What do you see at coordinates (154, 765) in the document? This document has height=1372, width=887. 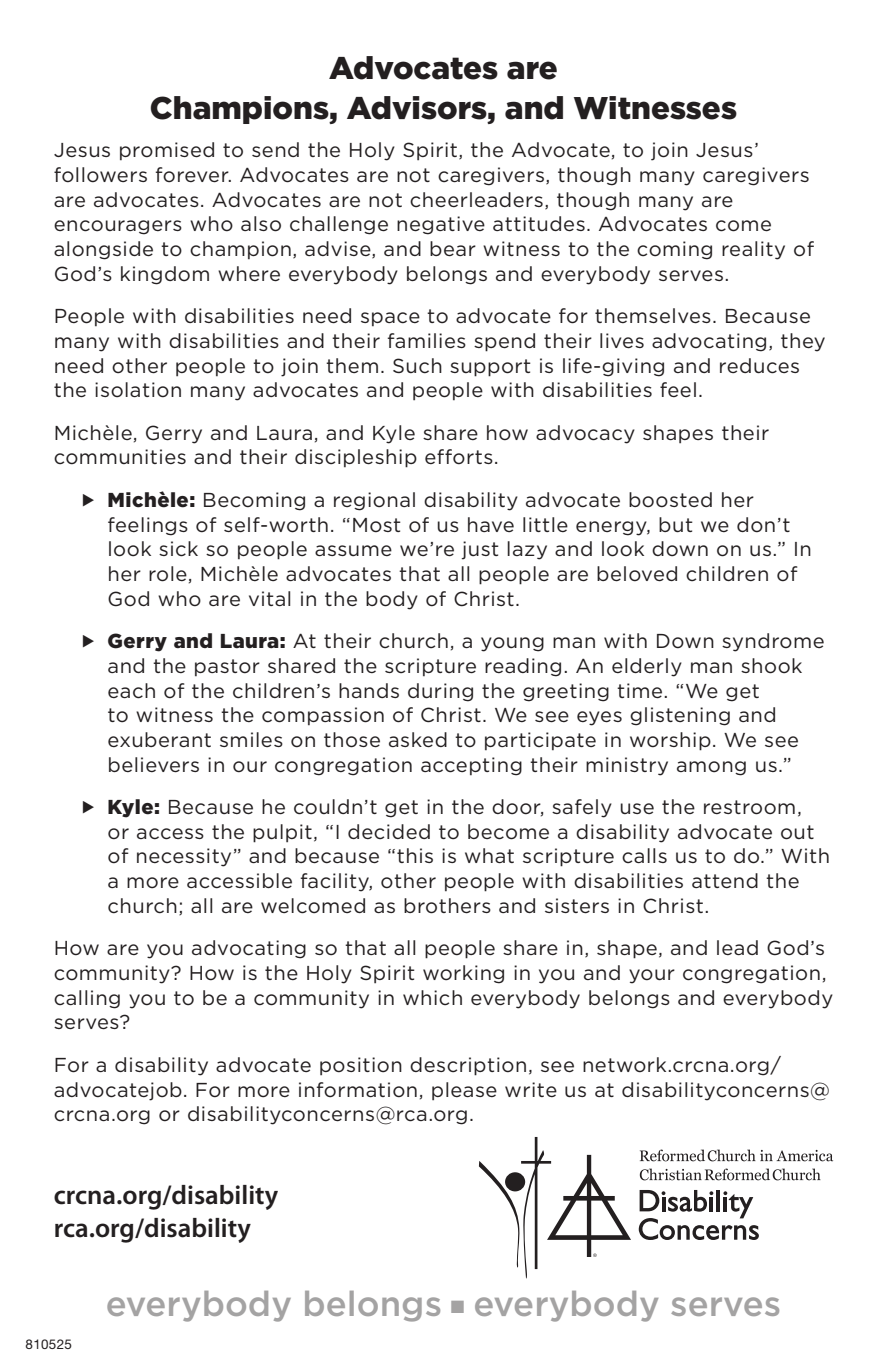 I see `believers` at bounding box center [154, 765].
